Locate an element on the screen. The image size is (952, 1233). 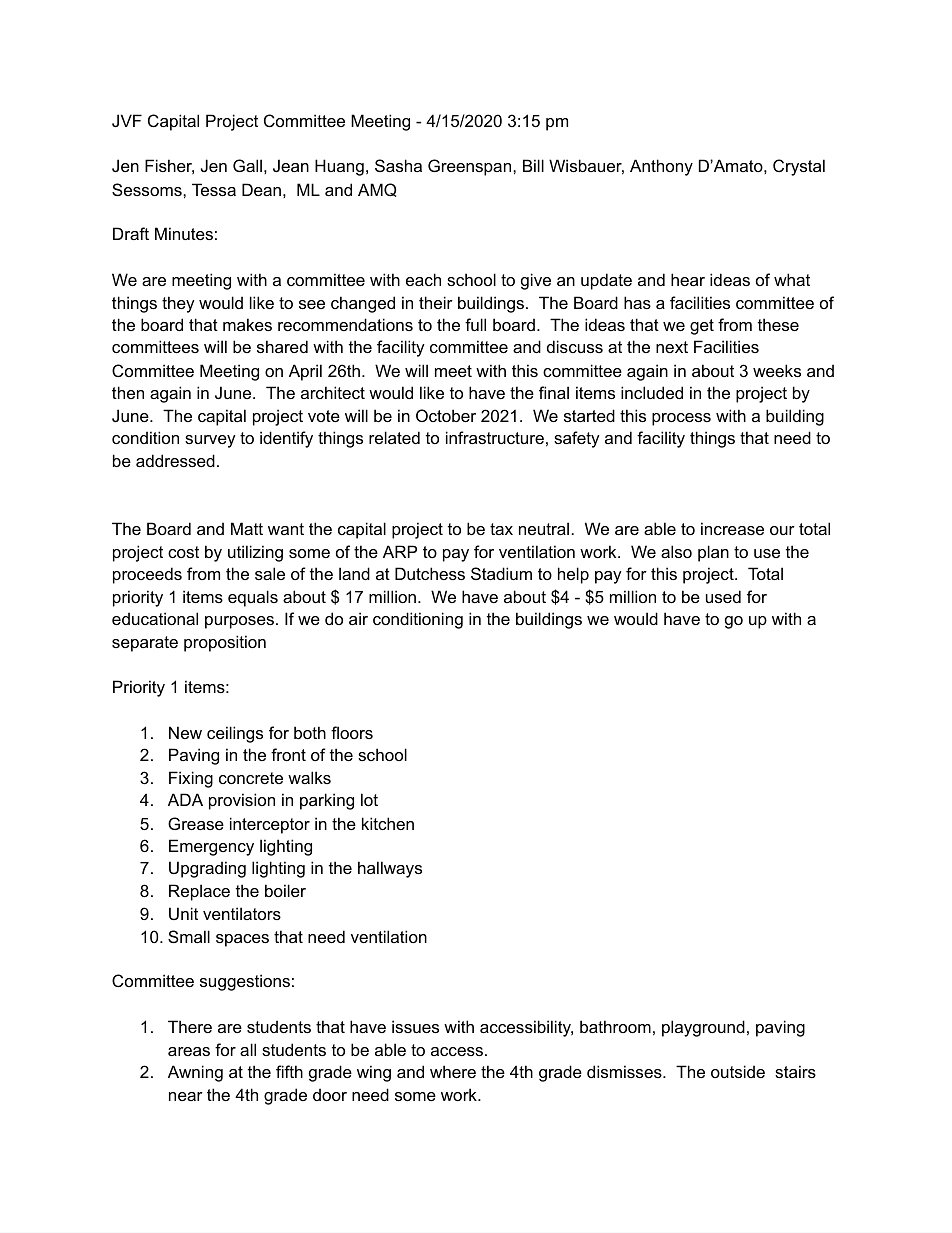
used is located at coordinates (723, 596).
